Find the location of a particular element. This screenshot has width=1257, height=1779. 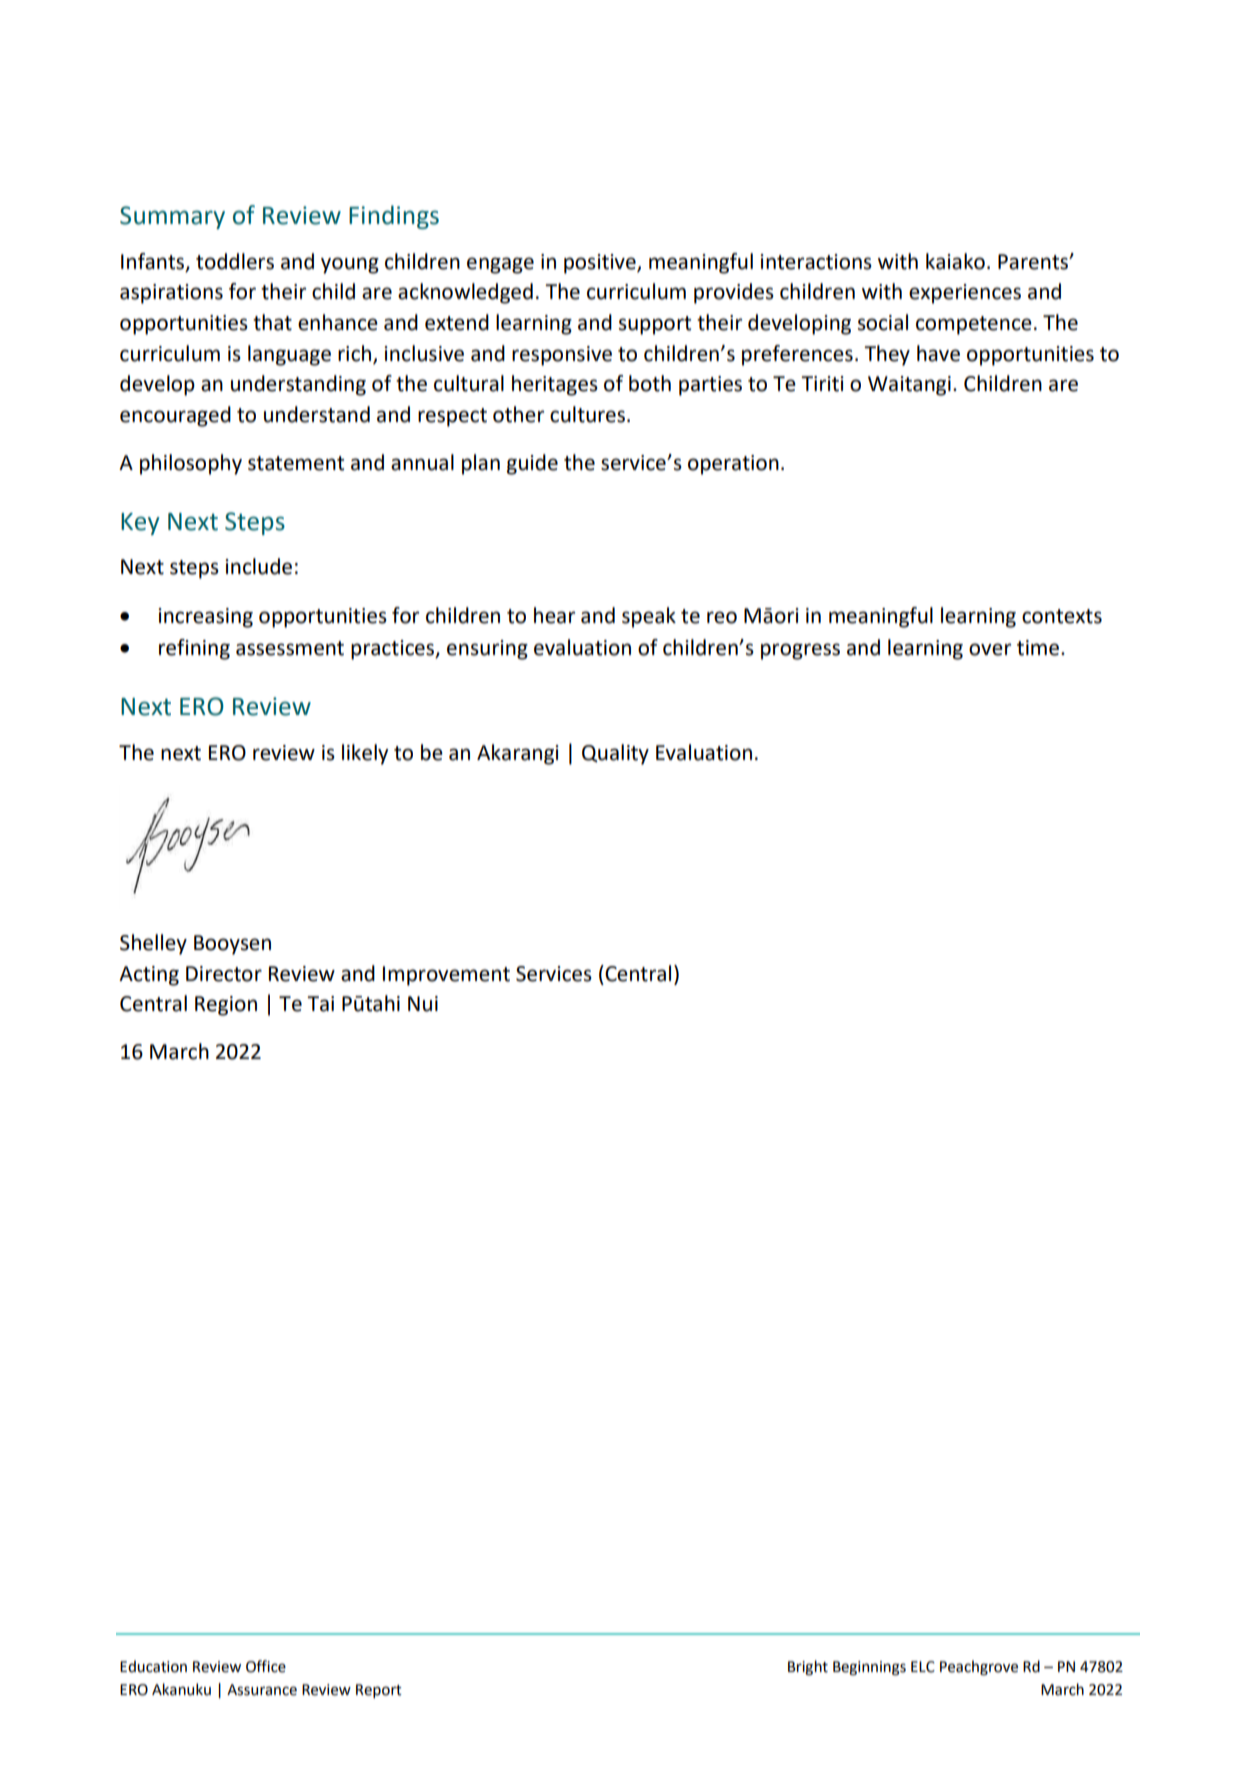

Nui is located at coordinates (423, 1004).
